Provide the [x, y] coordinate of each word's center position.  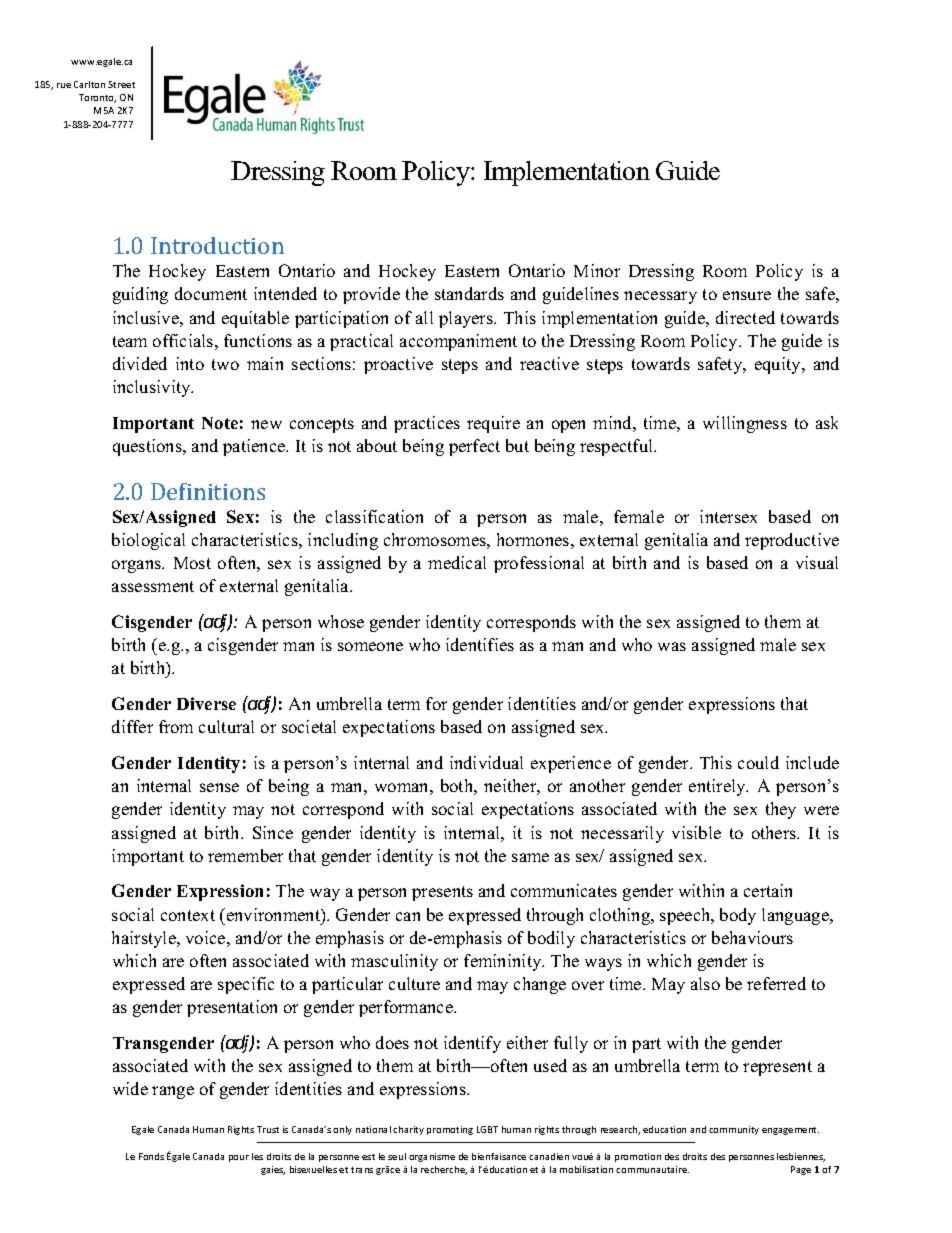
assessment [153, 586]
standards [469, 293]
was [672, 646]
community [734, 1130]
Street [121, 84]
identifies [480, 644]
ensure [747, 295]
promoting [450, 1130]
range [173, 1092]
